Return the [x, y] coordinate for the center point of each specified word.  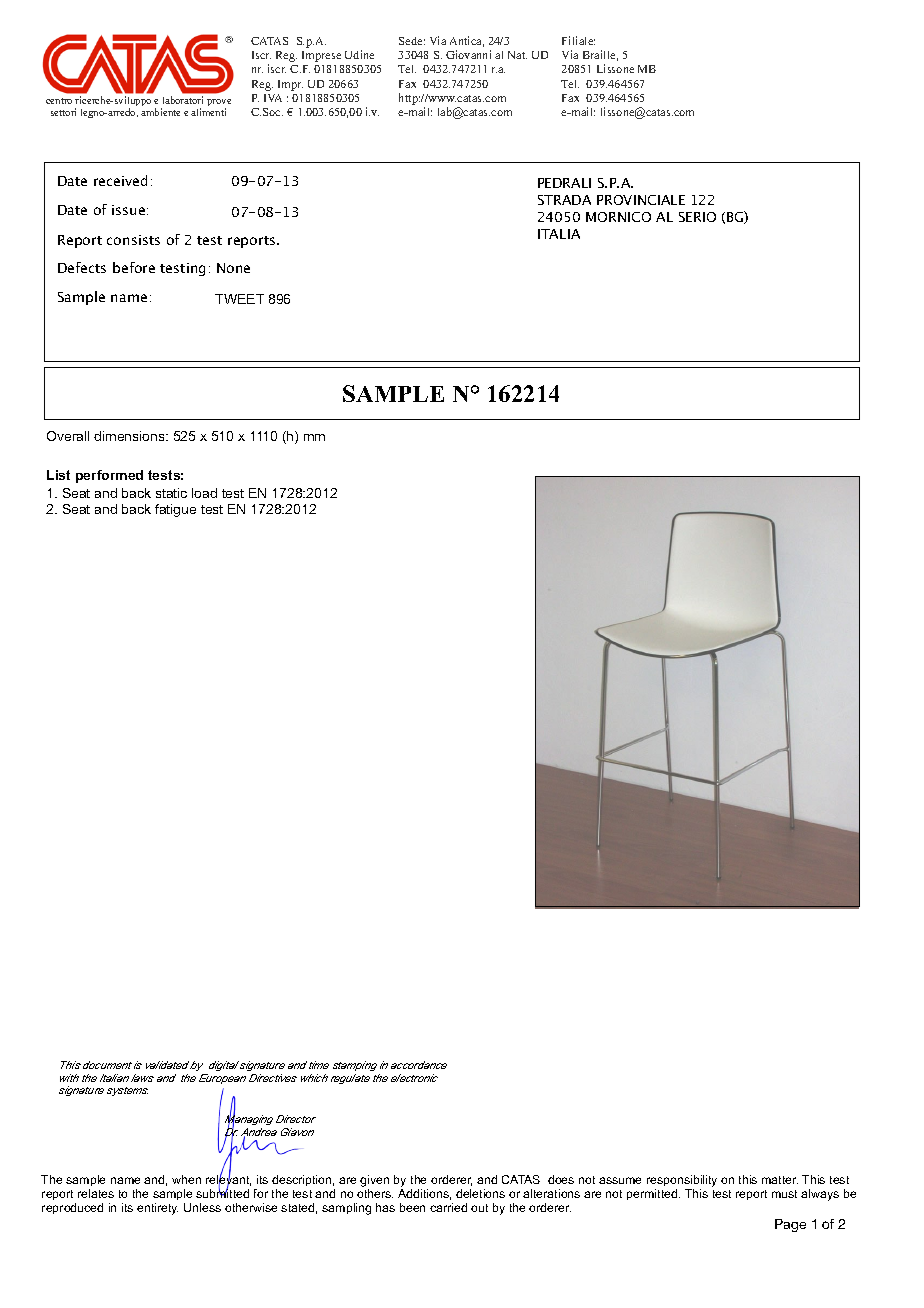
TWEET [239, 299]
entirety [157, 1209]
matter [780, 1180]
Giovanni [468, 54]
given [374, 1181]
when [186, 1179]
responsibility [682, 1181]
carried [448, 1207]
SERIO [697, 217]
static [171, 493]
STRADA [564, 200]
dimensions [130, 436]
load [204, 493]
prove [219, 104]
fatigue [175, 510]
